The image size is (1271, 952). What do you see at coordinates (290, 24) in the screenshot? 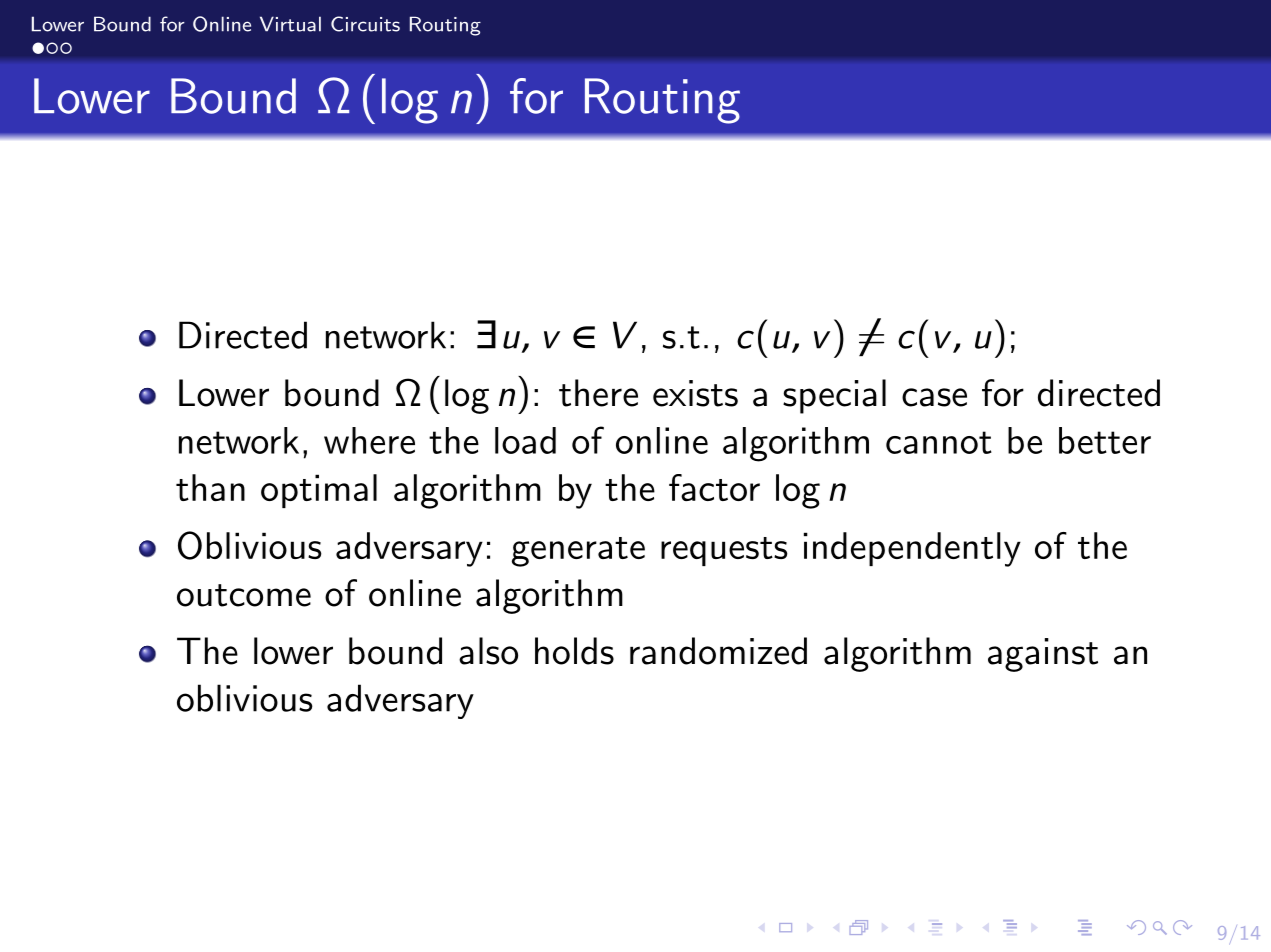
I see `Virtual` at bounding box center [290, 24].
